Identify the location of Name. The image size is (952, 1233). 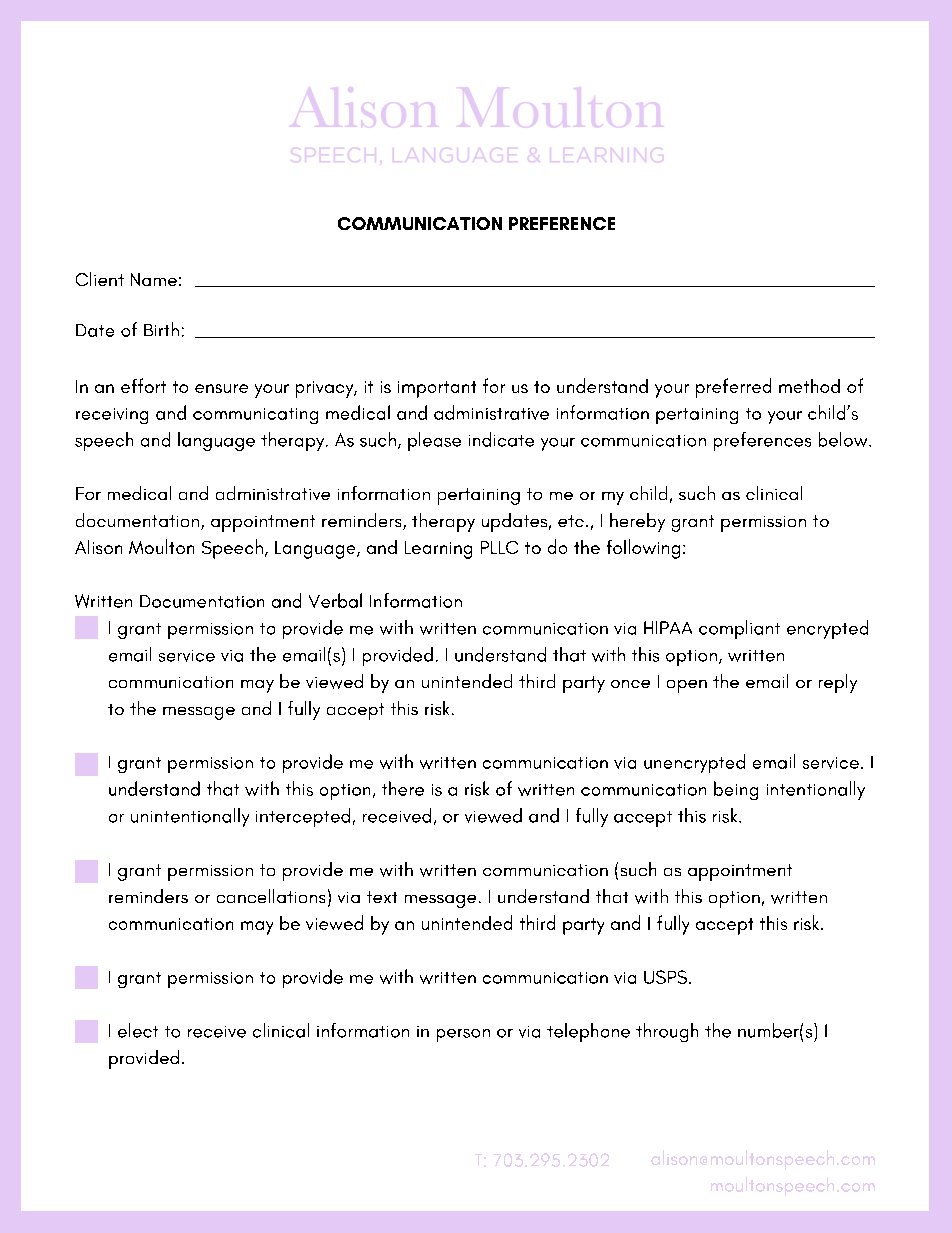
(154, 279).
